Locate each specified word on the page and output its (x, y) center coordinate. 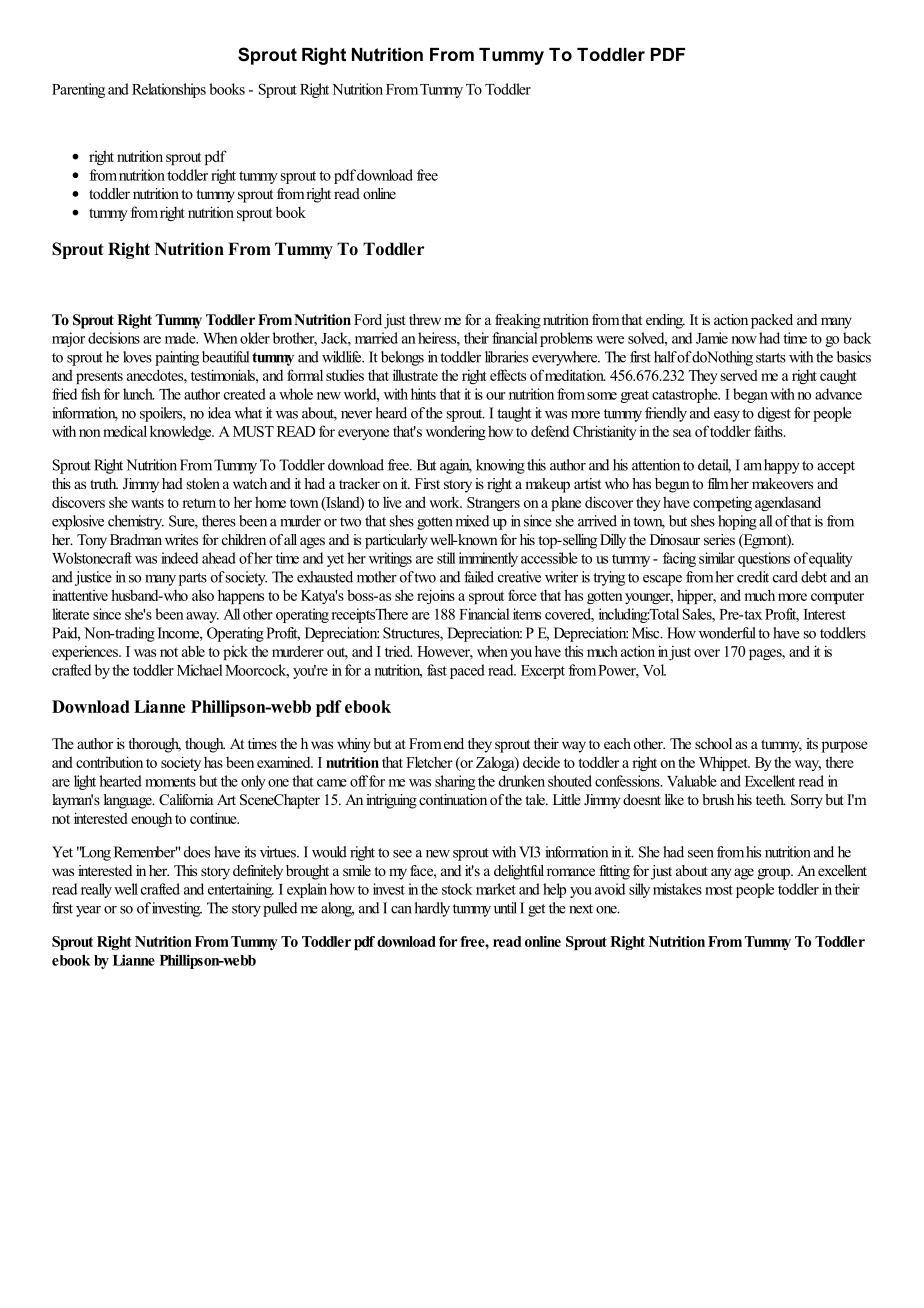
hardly (432, 909)
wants (147, 503)
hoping (737, 522)
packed (772, 321)
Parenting (78, 90)
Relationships (169, 90)
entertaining (241, 890)
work (445, 502)
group (775, 874)
